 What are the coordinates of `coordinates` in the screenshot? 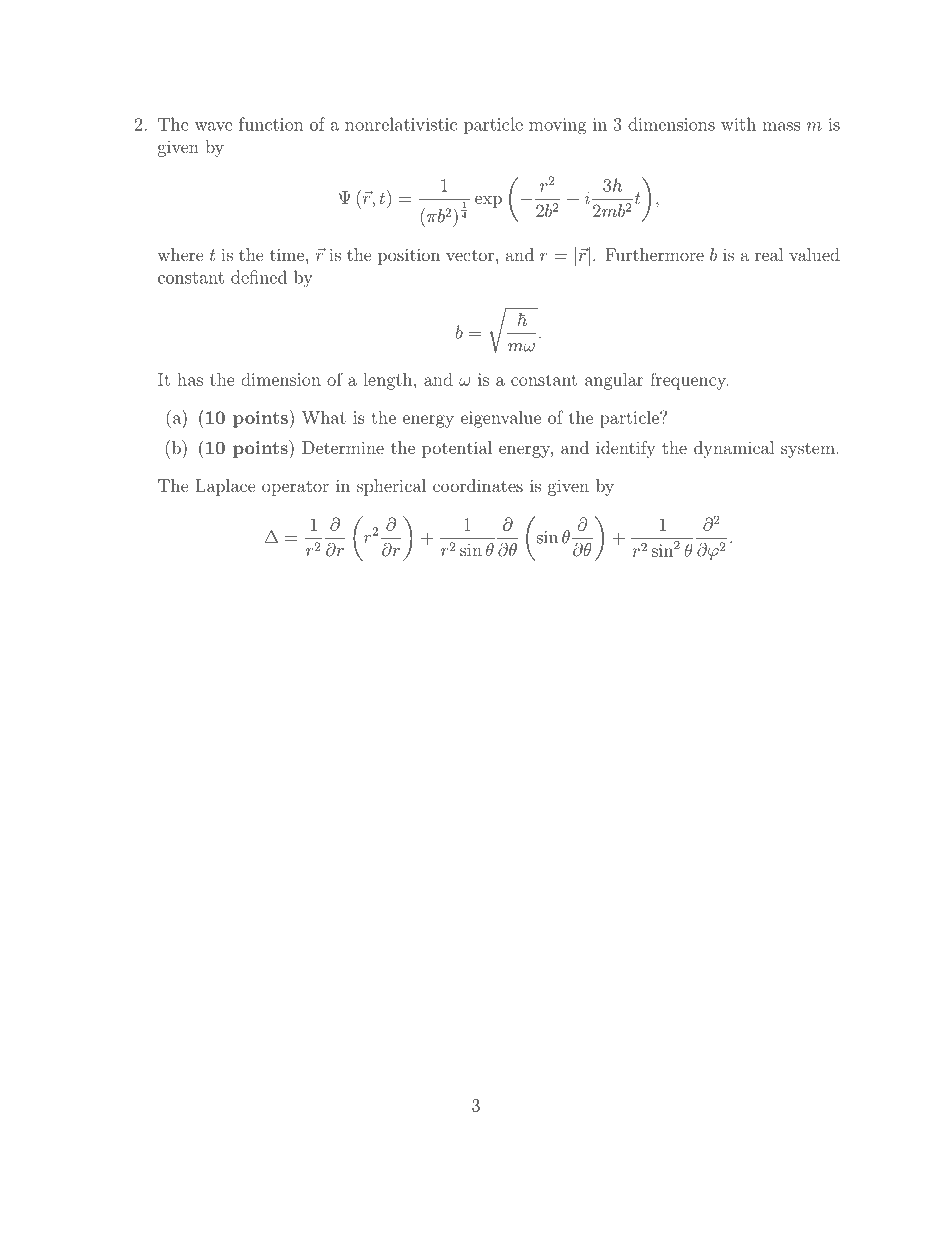 It's located at (478, 485).
